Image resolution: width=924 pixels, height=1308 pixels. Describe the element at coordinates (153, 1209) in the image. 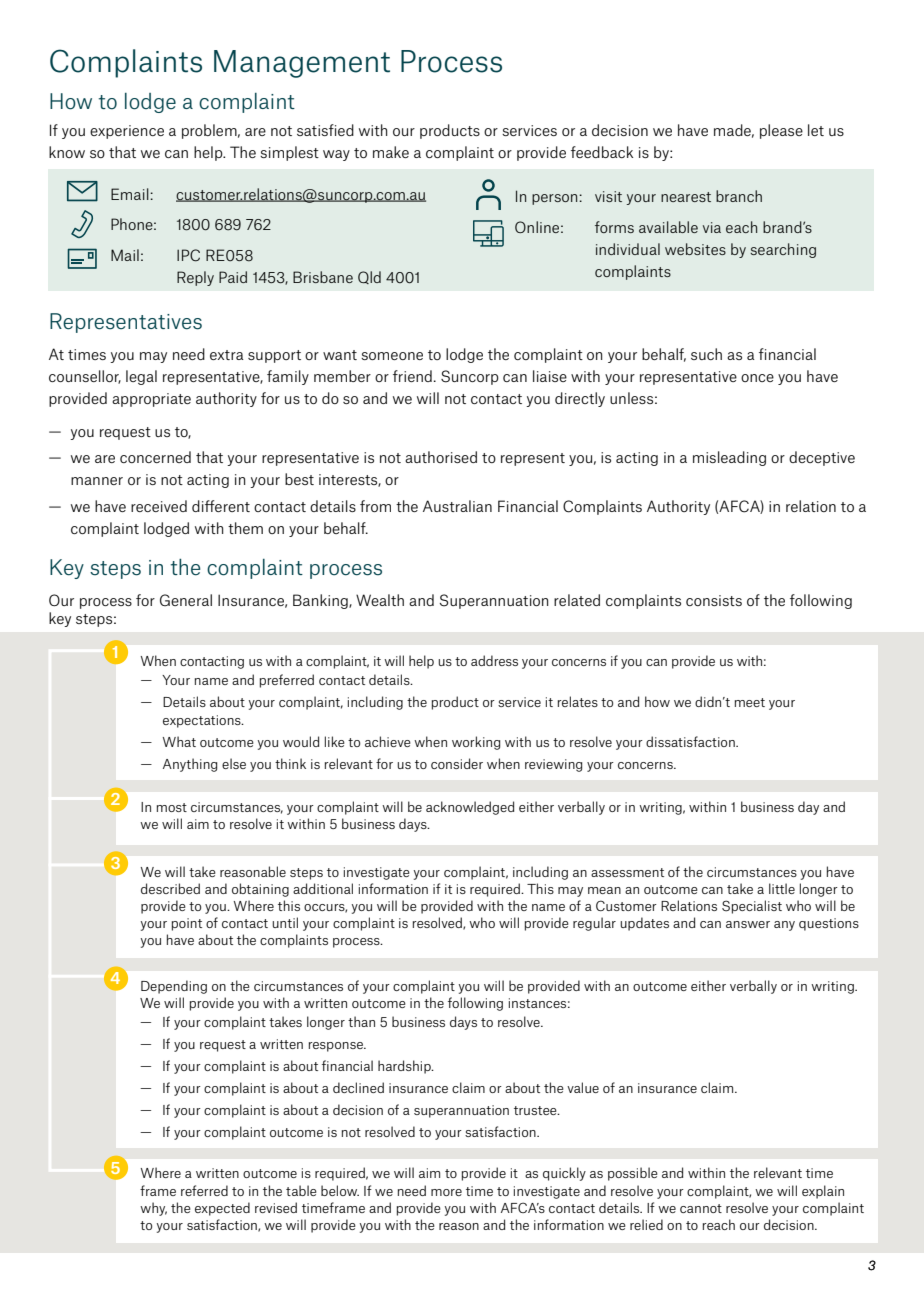

I see `why` at that location.
